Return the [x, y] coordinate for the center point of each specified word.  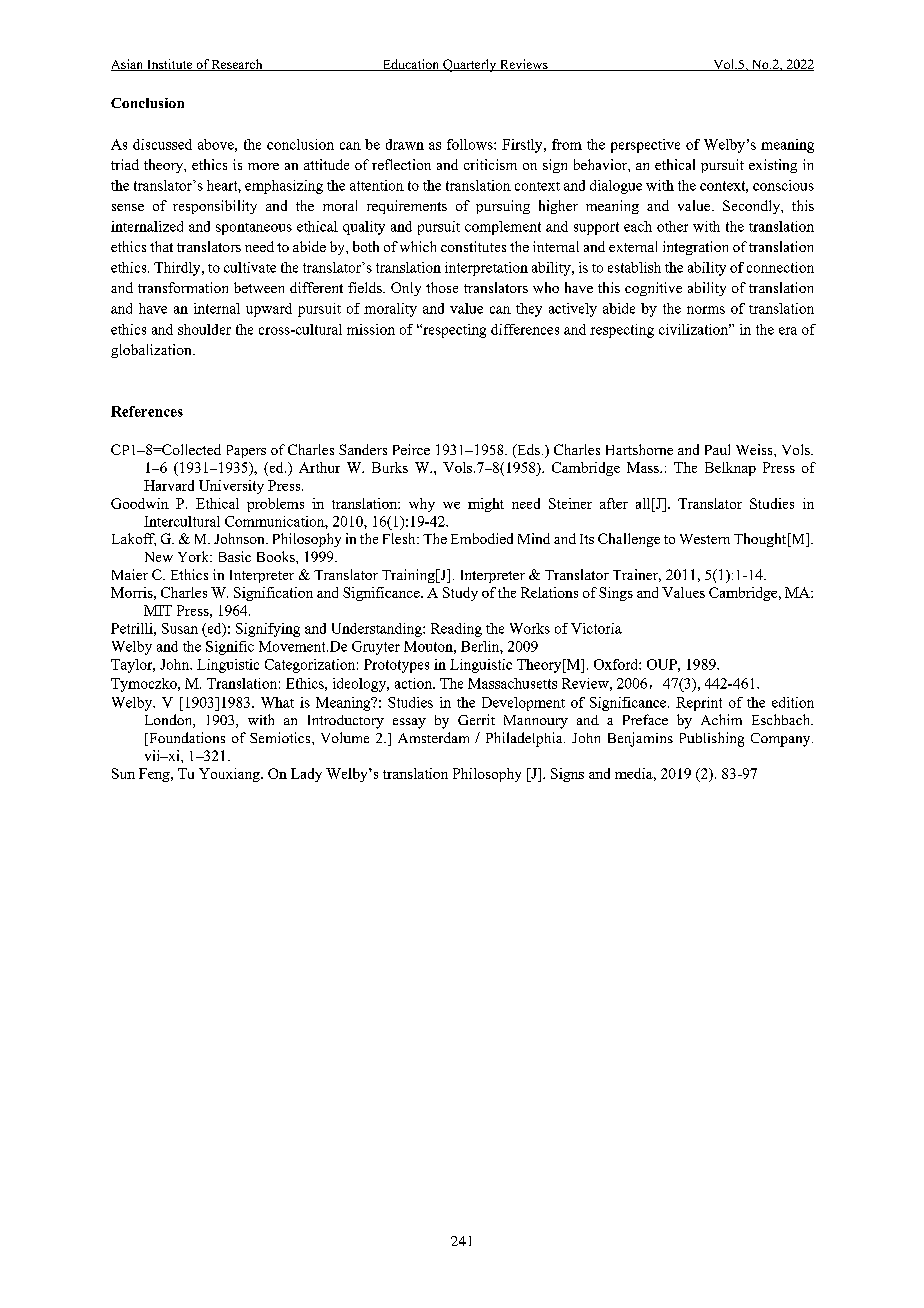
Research [237, 65]
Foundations [186, 739]
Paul [717, 449]
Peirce [411, 449]
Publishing [712, 739]
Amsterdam [433, 737]
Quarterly [470, 65]
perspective [645, 146]
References [147, 411]
